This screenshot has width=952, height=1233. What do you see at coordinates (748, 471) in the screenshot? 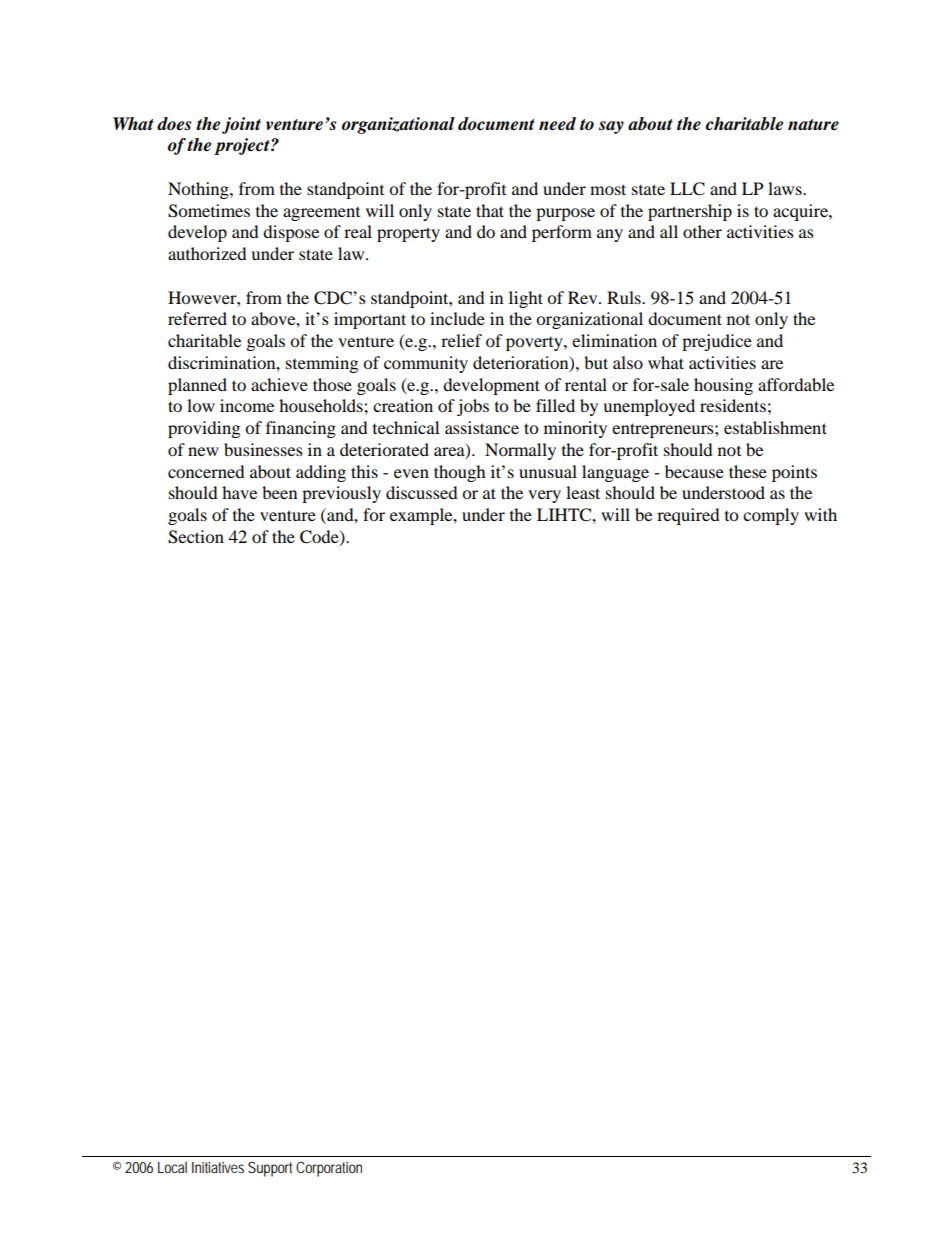
I see `these` at bounding box center [748, 471].
